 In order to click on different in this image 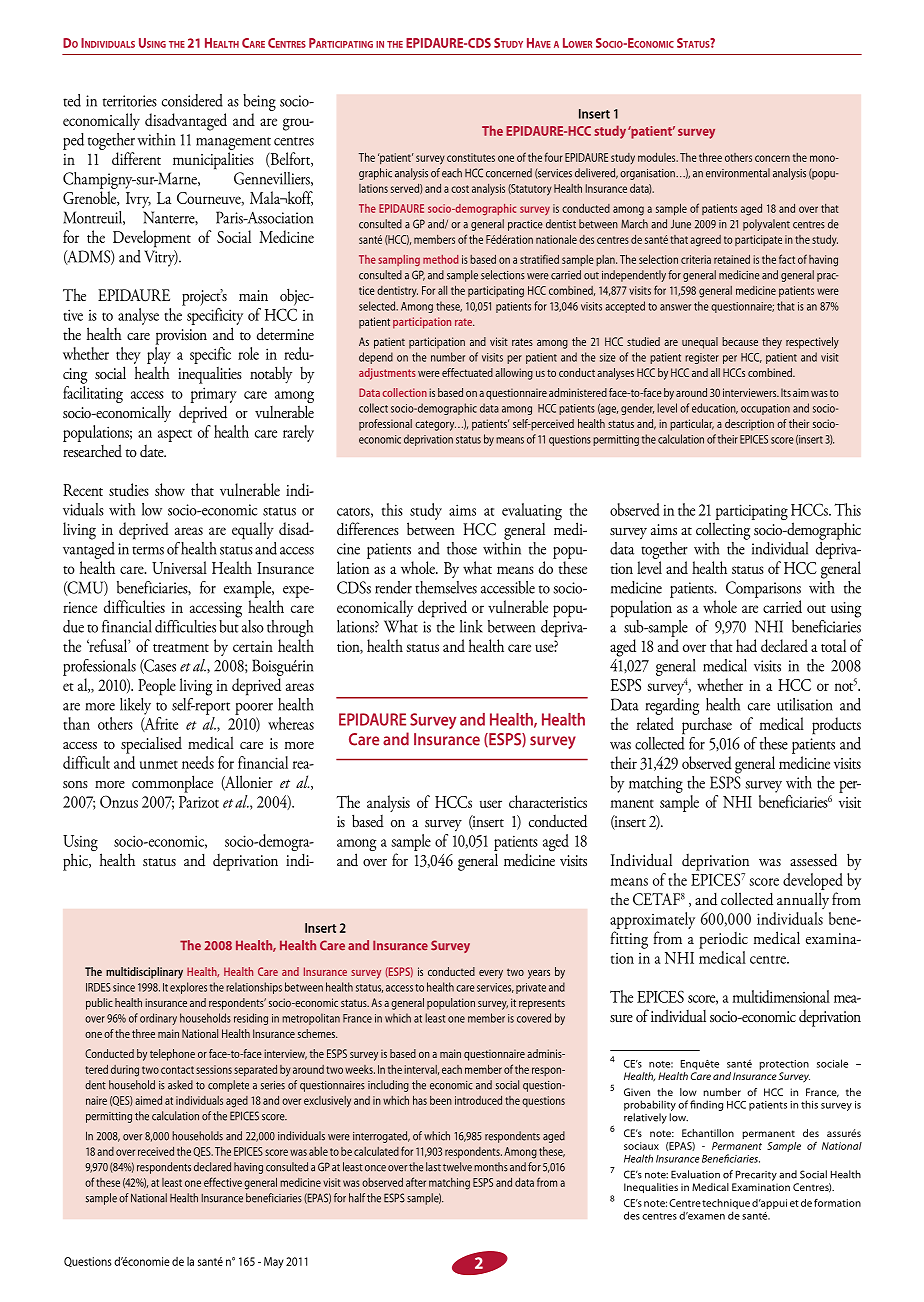, I will do `click(136, 158)`.
